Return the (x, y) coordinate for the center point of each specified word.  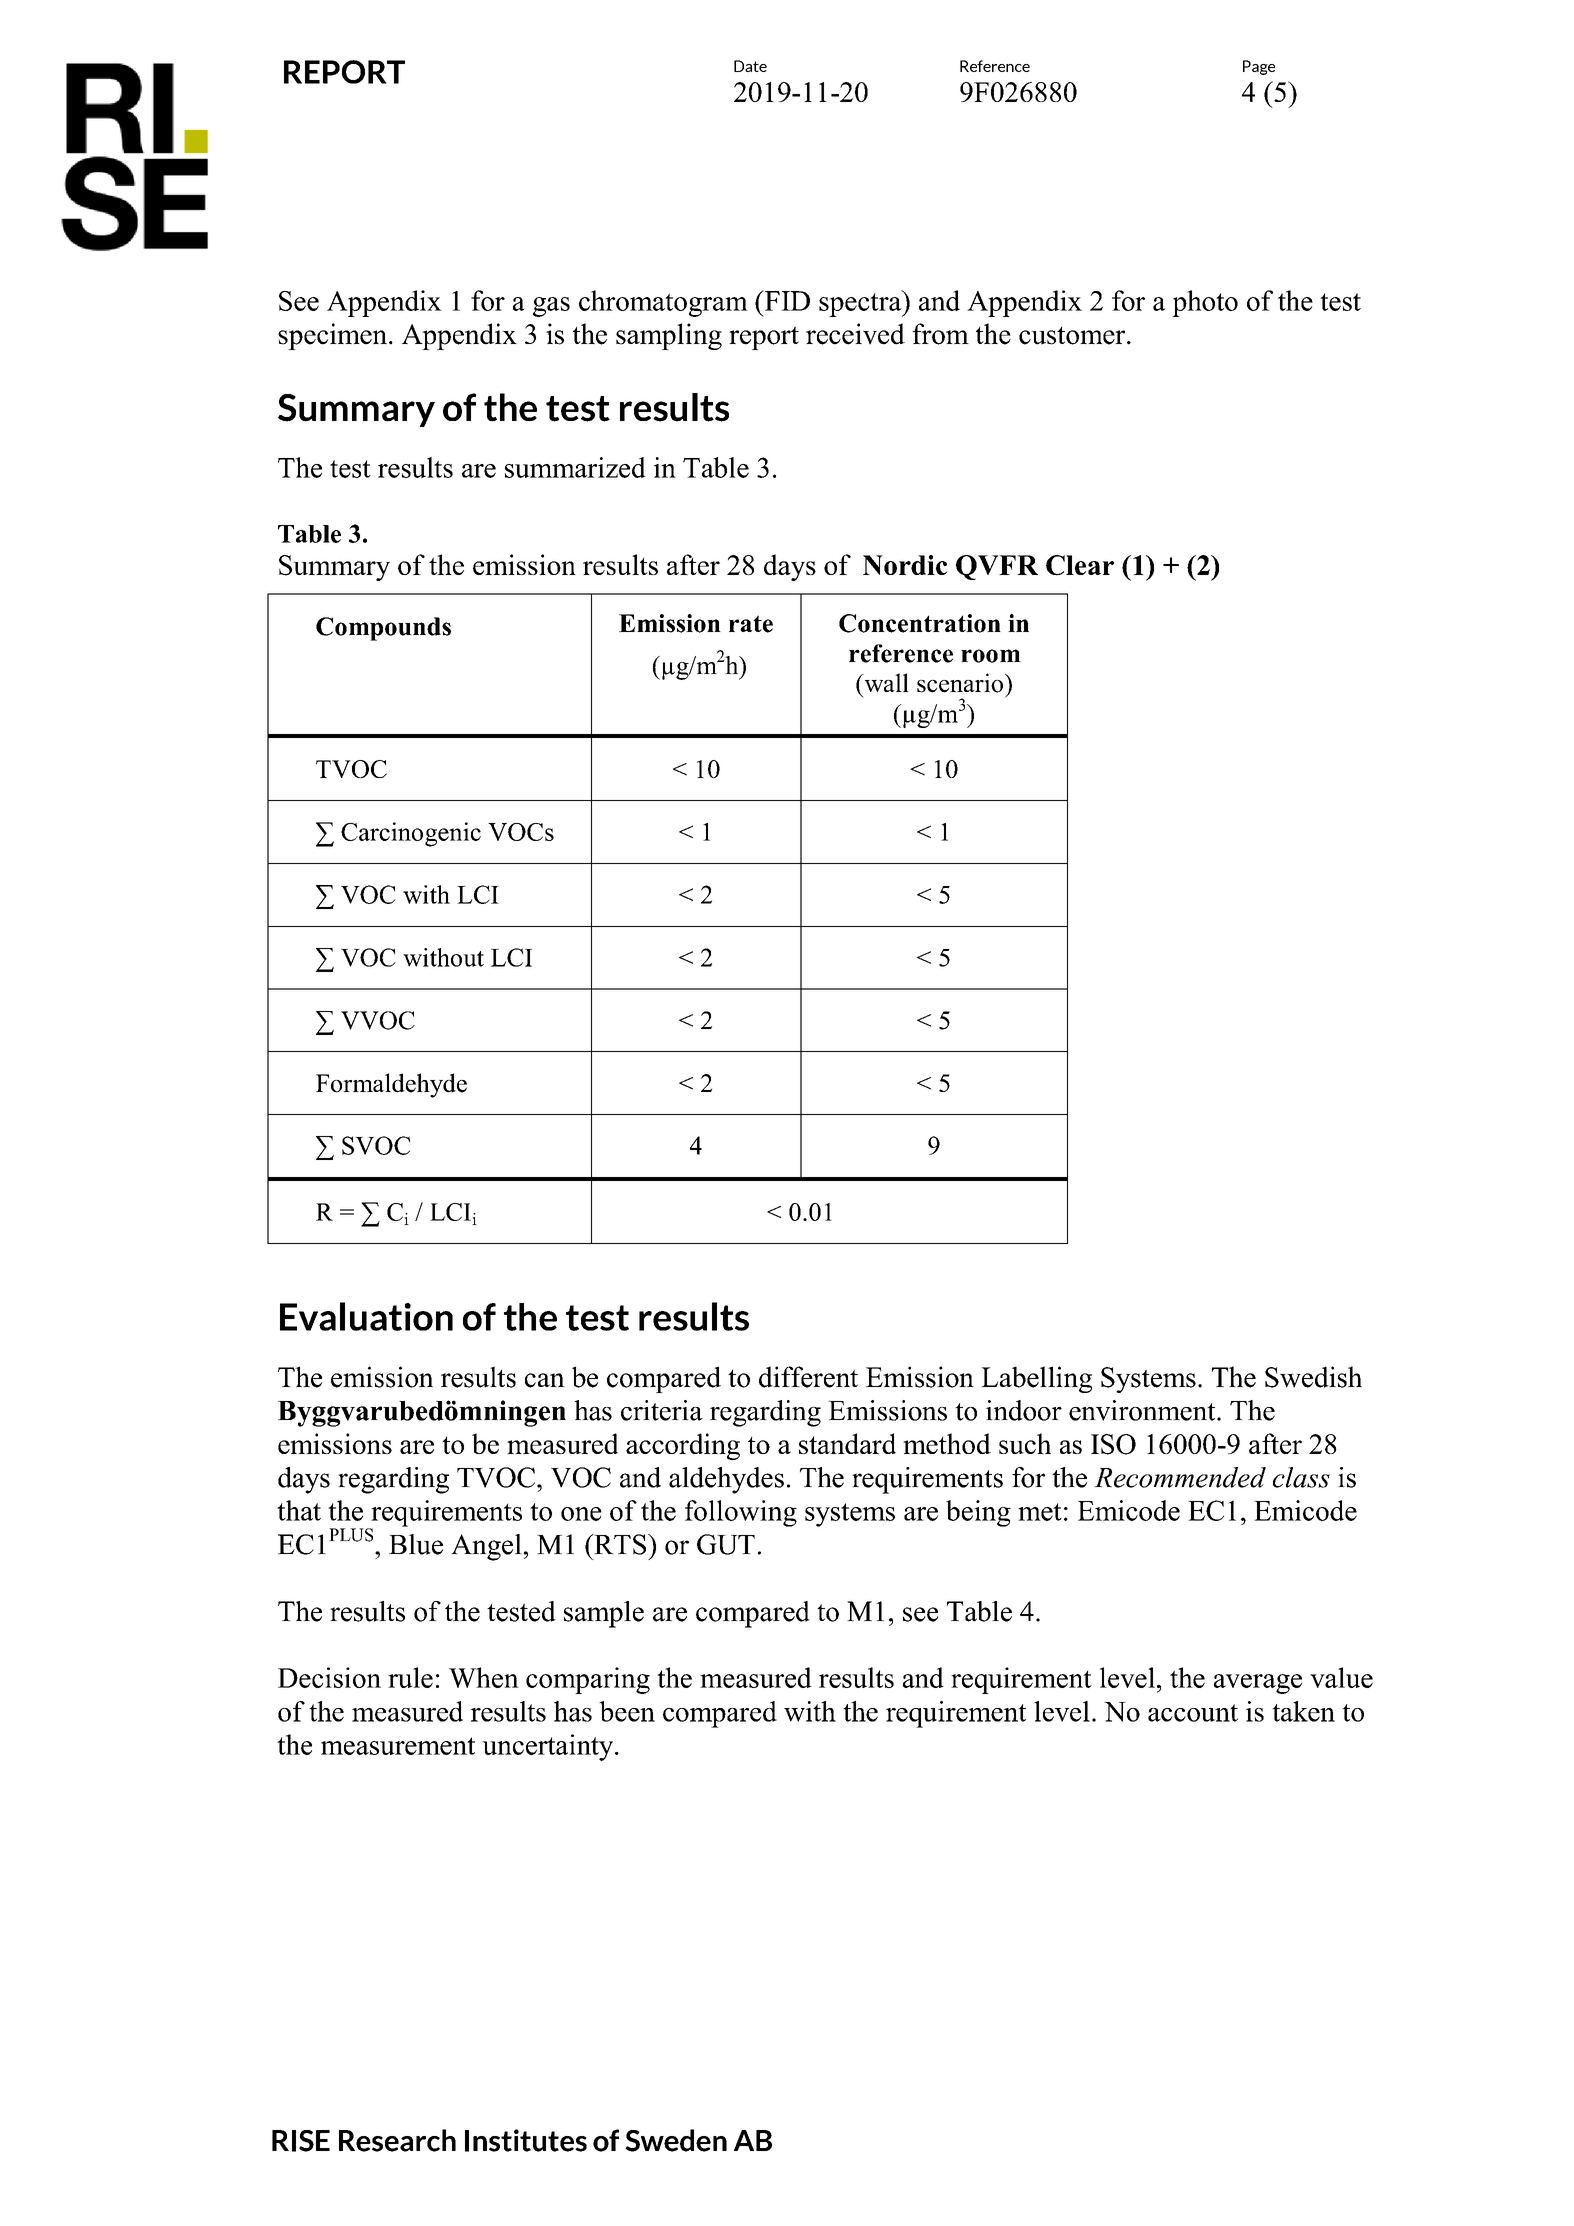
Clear (1080, 565)
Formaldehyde (391, 1085)
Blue (416, 1544)
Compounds (383, 629)
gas (551, 307)
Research (397, 2140)
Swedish (1313, 1377)
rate (751, 624)
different (808, 1377)
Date (750, 66)
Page (1259, 67)
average (1258, 1684)
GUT (726, 1544)
